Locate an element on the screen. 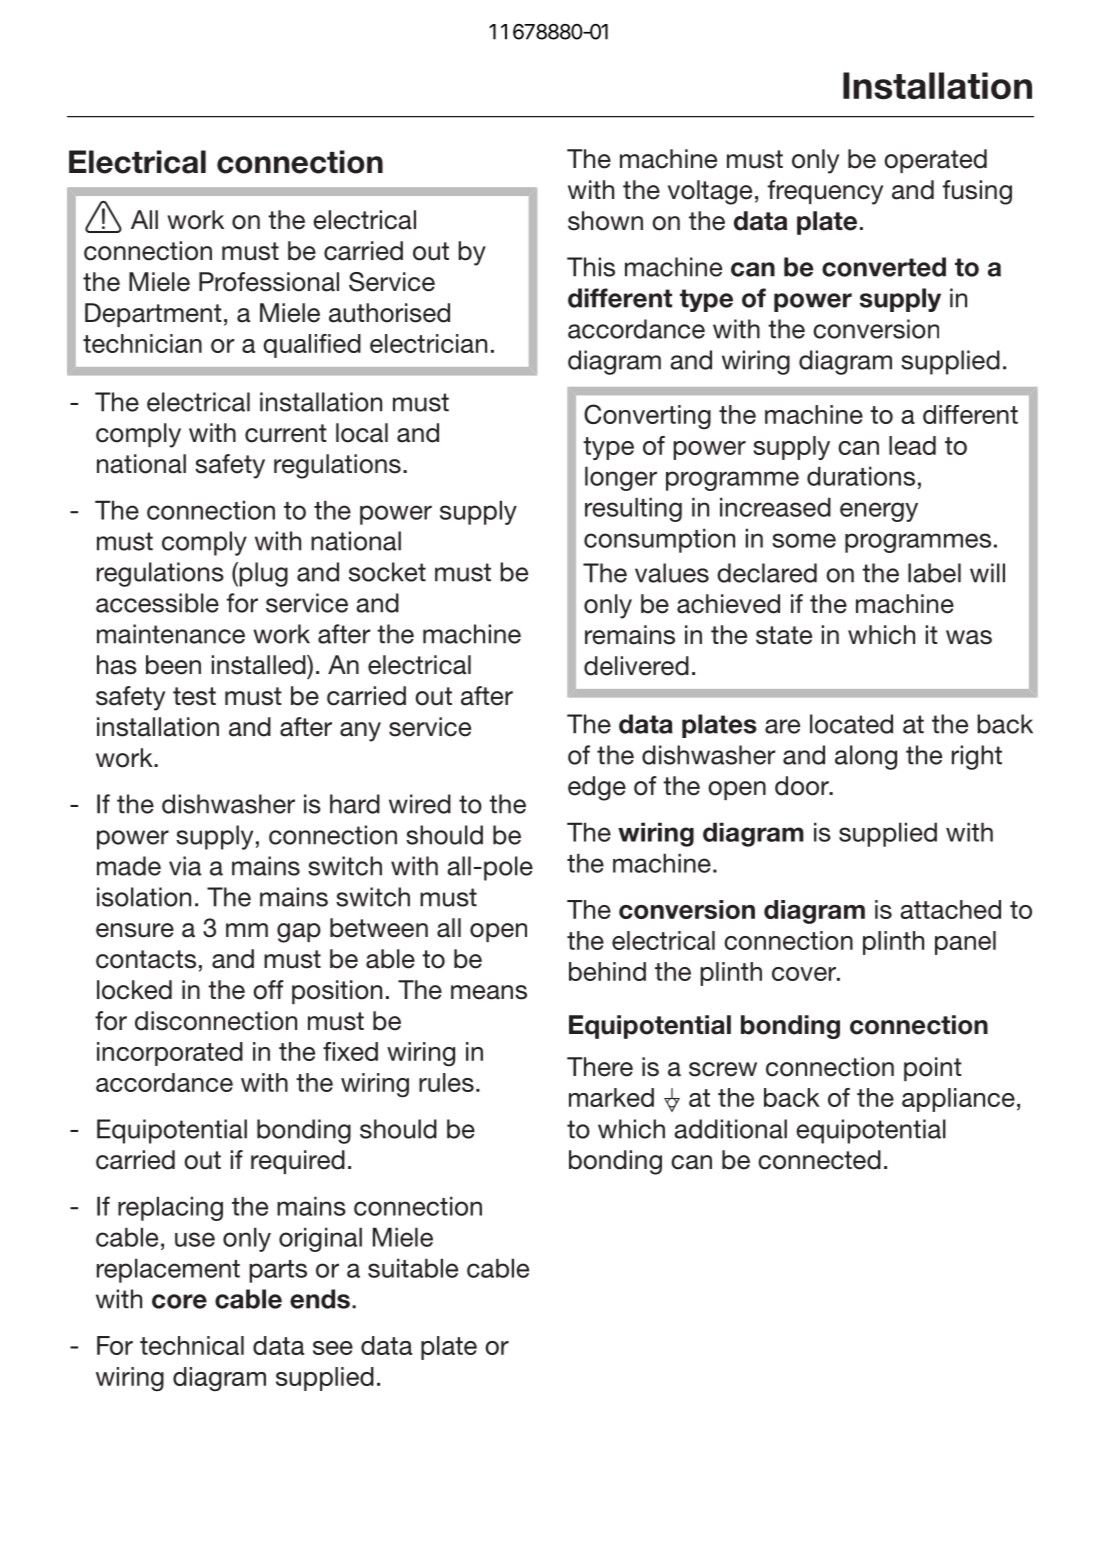 Image resolution: width=1101 pixels, height=1562 pixels. edge is located at coordinates (597, 788).
